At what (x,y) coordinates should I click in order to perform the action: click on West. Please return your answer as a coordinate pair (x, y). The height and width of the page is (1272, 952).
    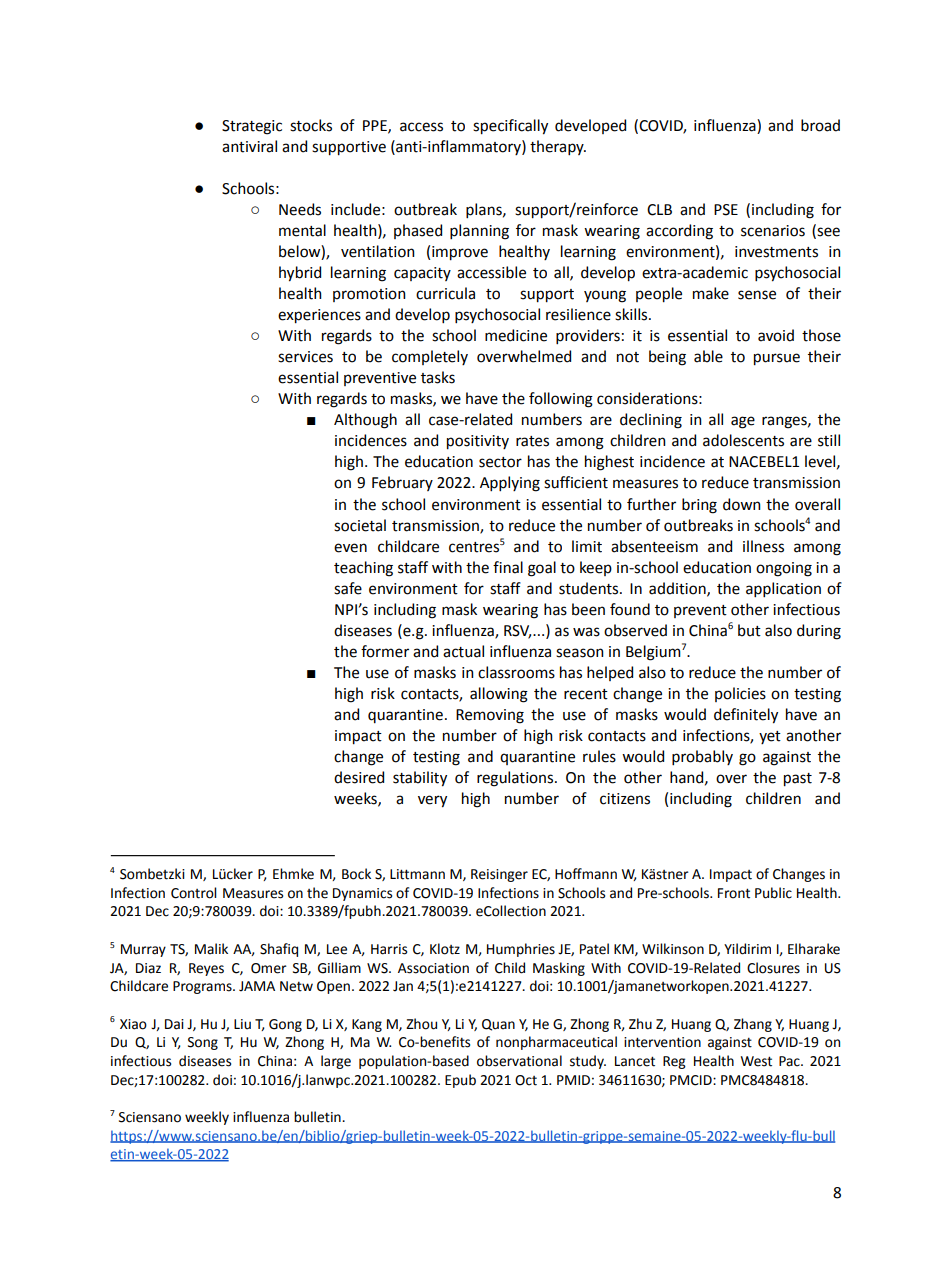
    Looking at the image, I should click on (756, 1061).
